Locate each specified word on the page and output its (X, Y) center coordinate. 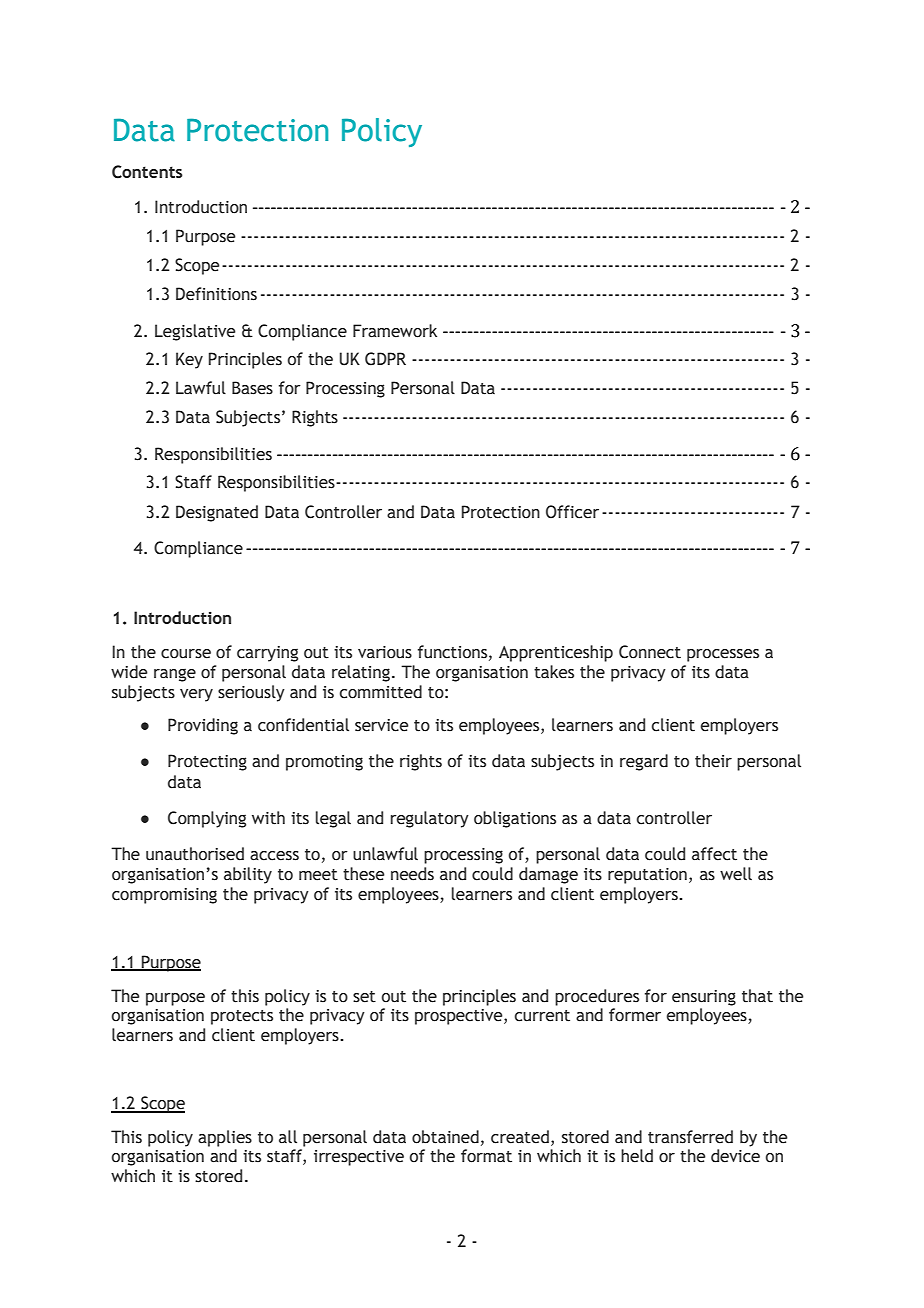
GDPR (385, 359)
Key (189, 360)
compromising (164, 896)
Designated (217, 513)
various (385, 652)
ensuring (704, 998)
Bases (252, 388)
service (381, 725)
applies (225, 1138)
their (713, 761)
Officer (572, 512)
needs (412, 874)
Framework (395, 331)
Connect (650, 652)
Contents (147, 172)
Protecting (207, 762)
